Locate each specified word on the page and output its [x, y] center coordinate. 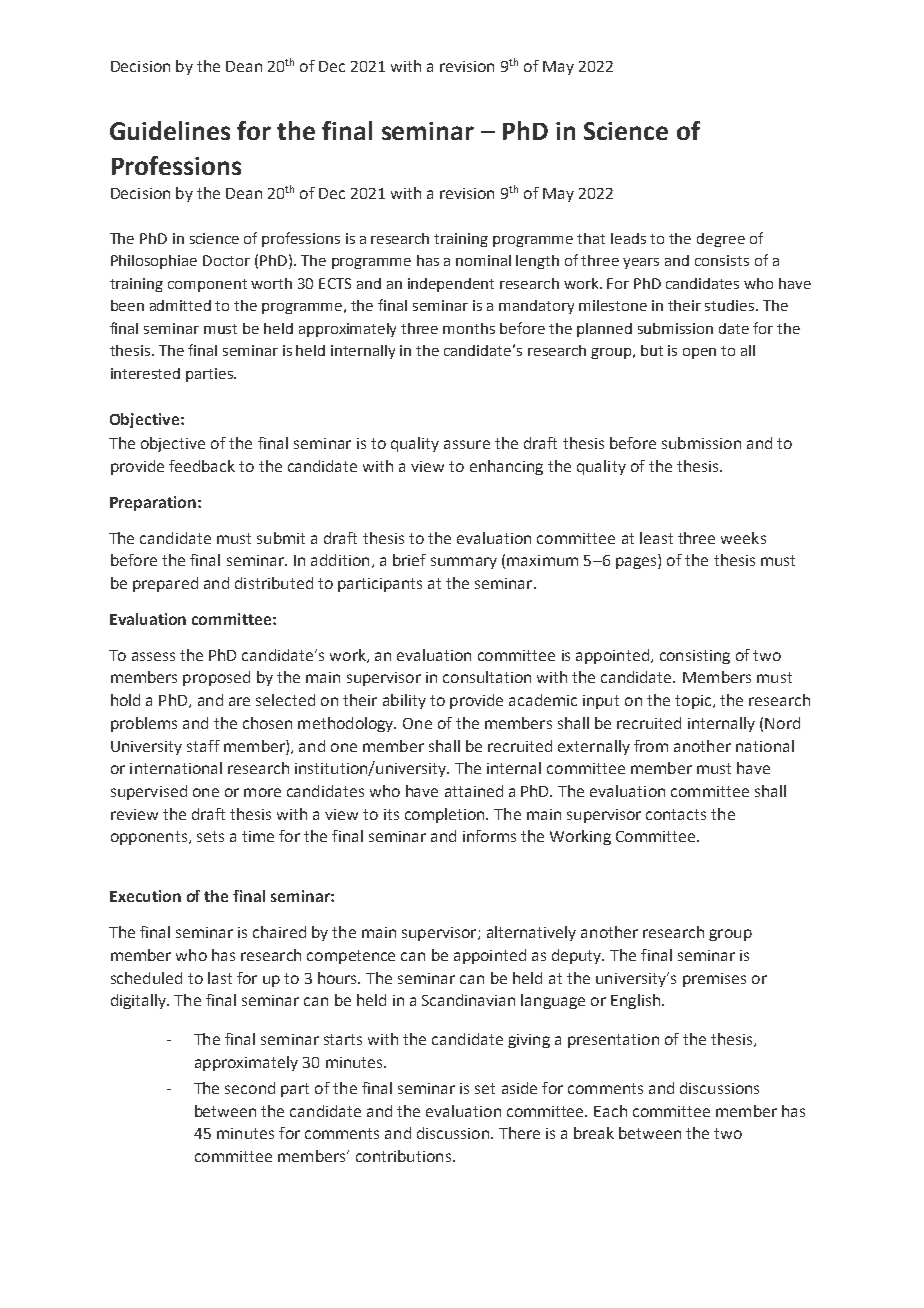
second [250, 1088]
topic [694, 702]
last [220, 978]
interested [145, 373]
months [469, 328]
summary [464, 563]
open [699, 353]
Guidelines [170, 130]
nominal [483, 260]
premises [714, 980]
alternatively [531, 933]
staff [203, 746]
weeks [743, 538]
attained [474, 791]
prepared [165, 584]
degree [721, 240]
